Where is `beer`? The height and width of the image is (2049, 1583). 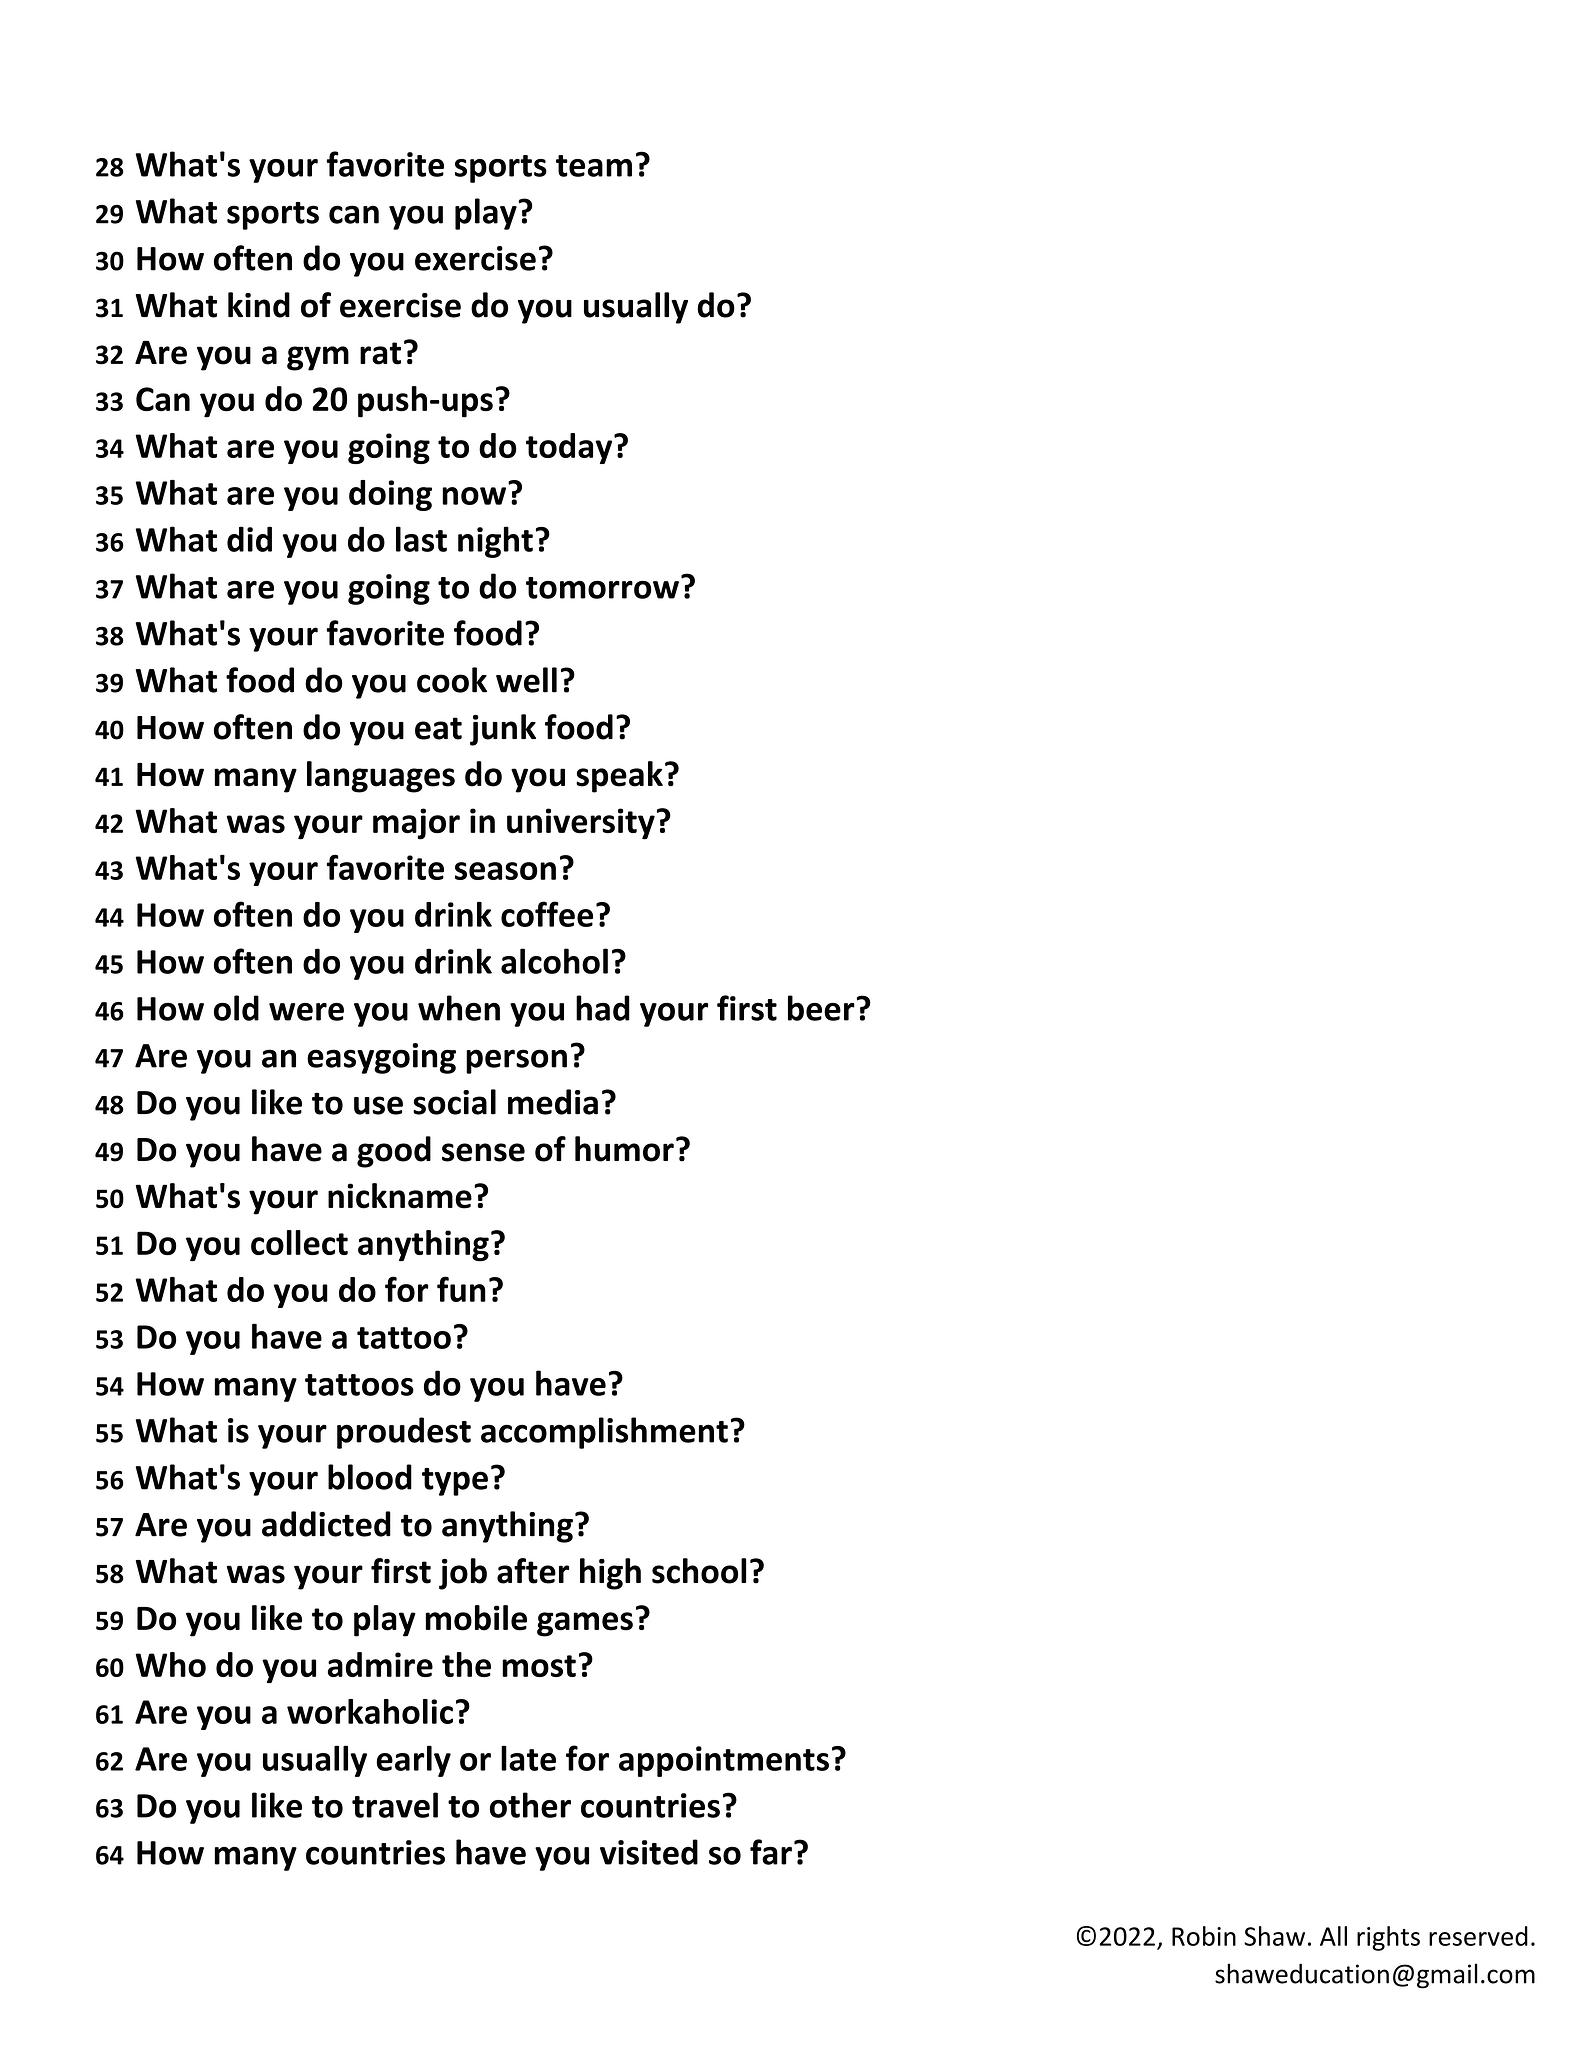
beer is located at coordinates (821, 1008).
